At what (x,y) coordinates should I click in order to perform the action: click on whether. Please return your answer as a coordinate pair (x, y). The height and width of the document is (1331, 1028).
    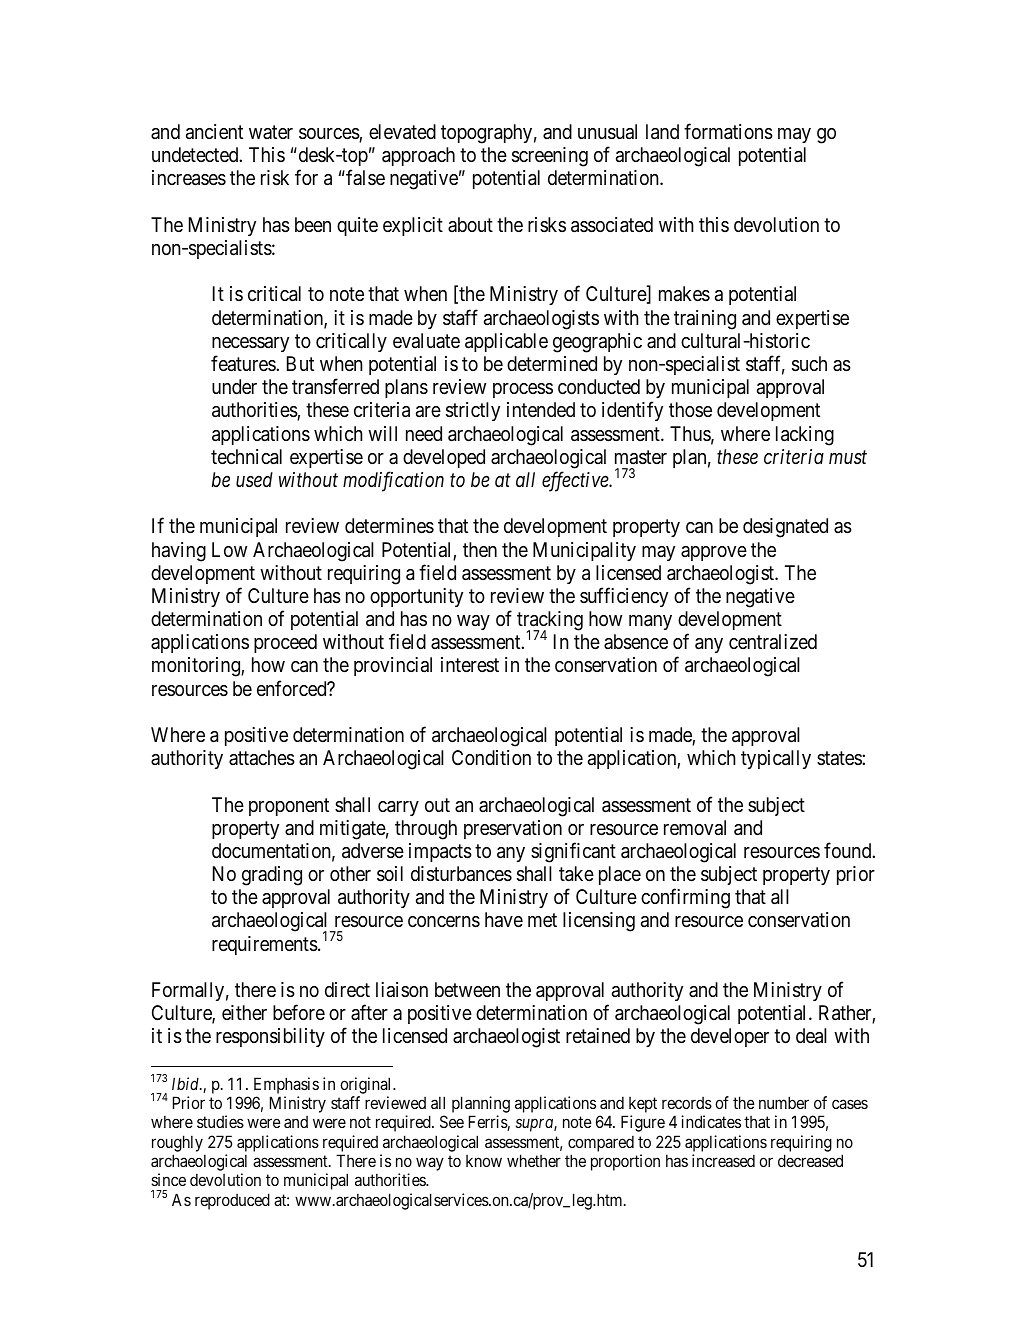
    Looking at the image, I should click on (534, 1160).
